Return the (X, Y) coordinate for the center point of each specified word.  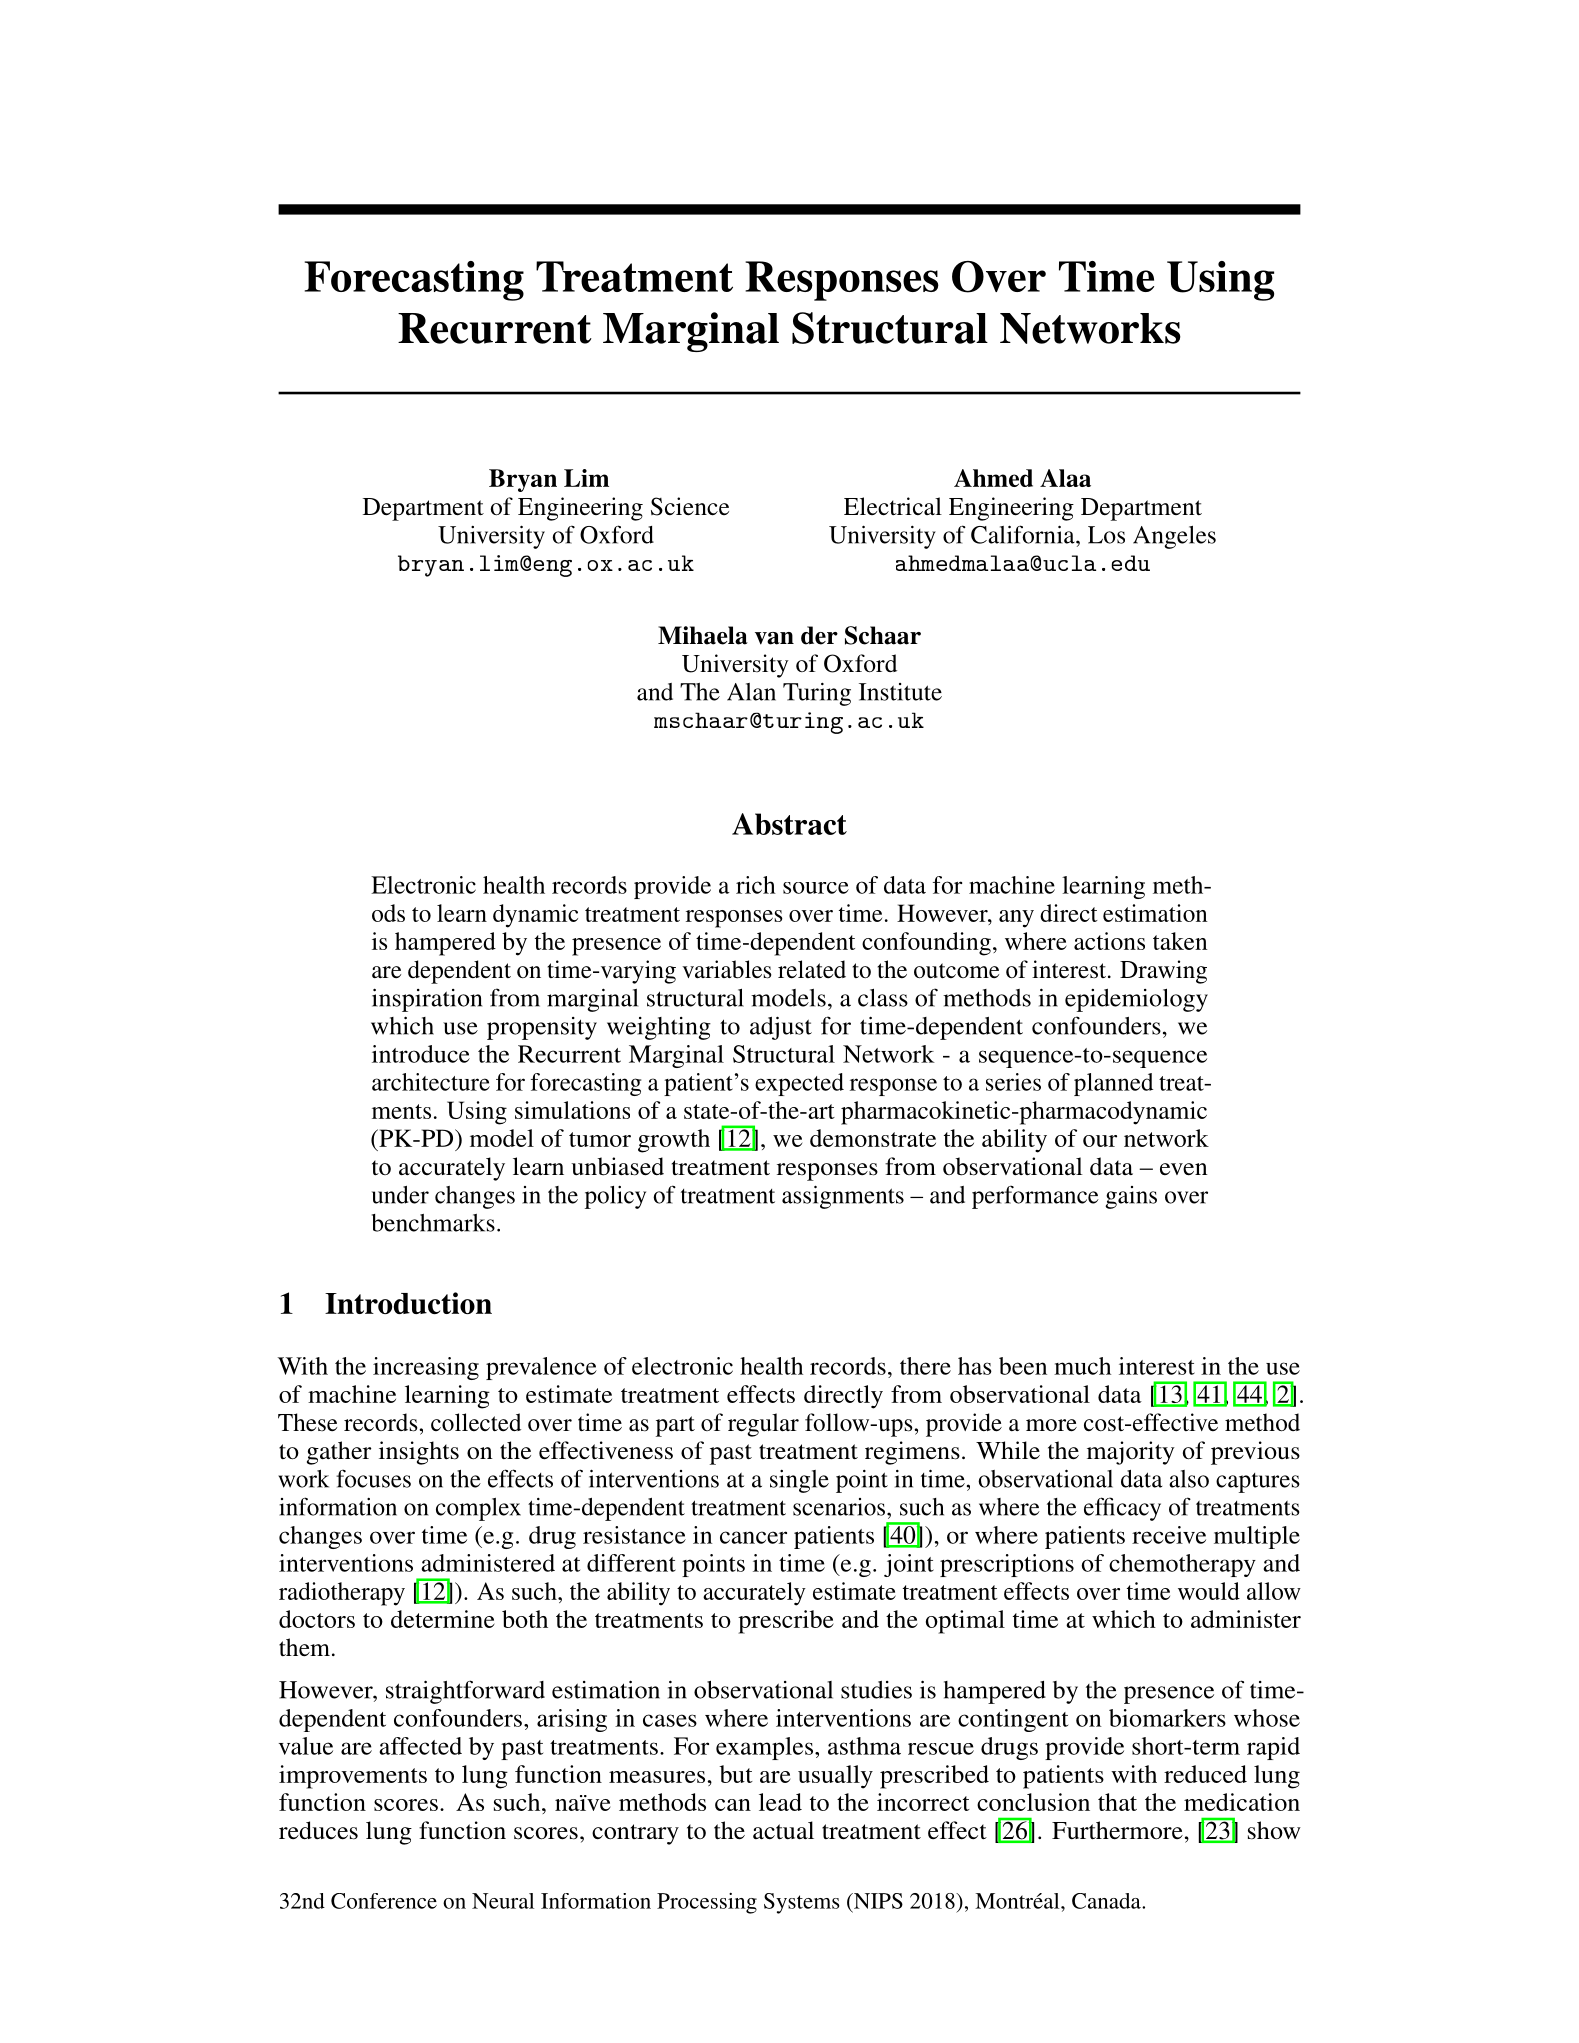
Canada (1107, 1901)
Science (690, 506)
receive (1169, 1535)
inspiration (427, 1000)
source (816, 888)
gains (1131, 1197)
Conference (384, 1901)
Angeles (1174, 537)
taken (1180, 941)
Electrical (893, 506)
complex (478, 1509)
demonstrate (873, 1138)
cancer (753, 1537)
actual (783, 1830)
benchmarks (433, 1223)
